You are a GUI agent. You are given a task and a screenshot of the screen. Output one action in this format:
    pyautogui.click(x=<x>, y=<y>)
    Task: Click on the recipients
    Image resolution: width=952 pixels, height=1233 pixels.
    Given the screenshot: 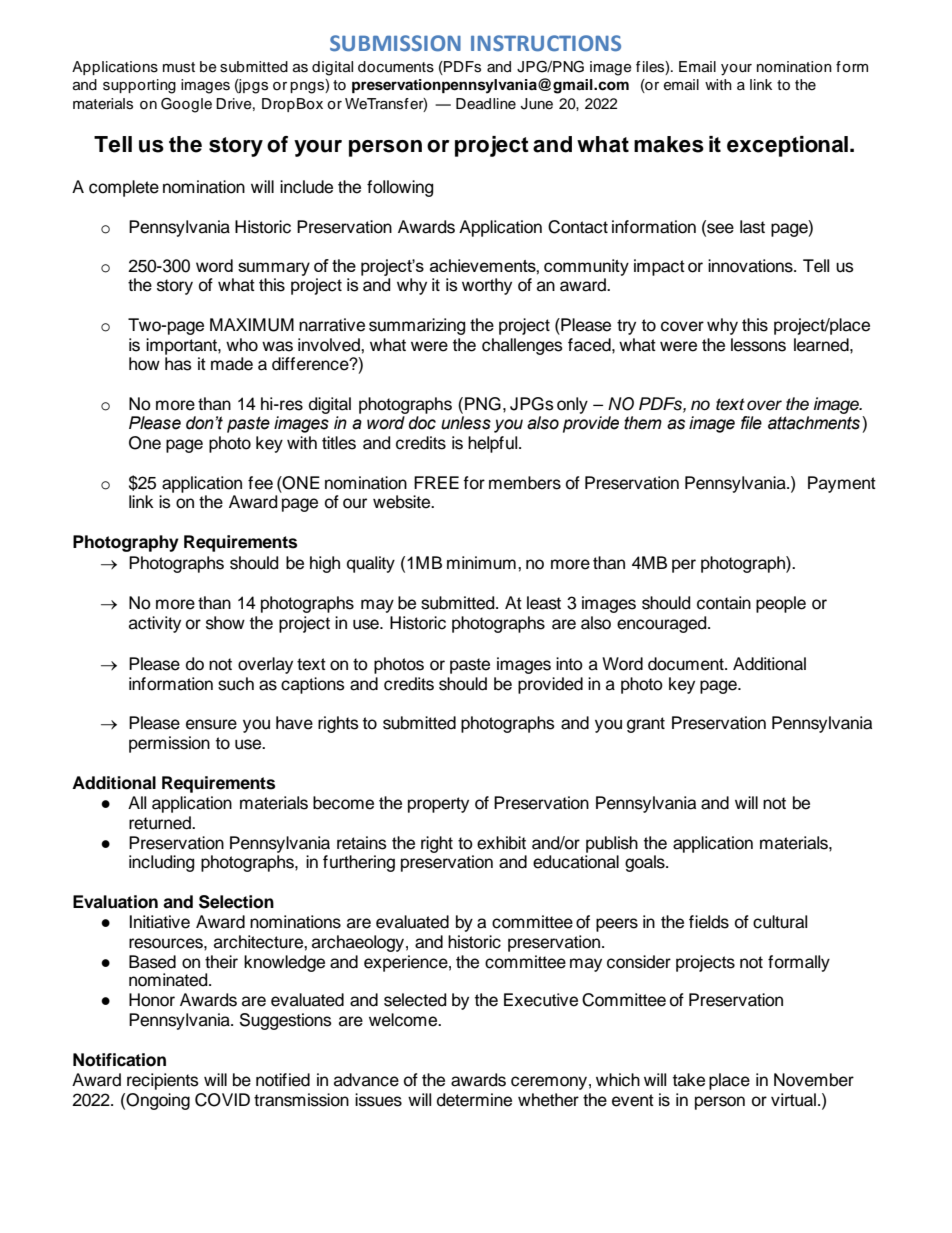 What is the action you would take?
    pyautogui.click(x=163, y=1081)
